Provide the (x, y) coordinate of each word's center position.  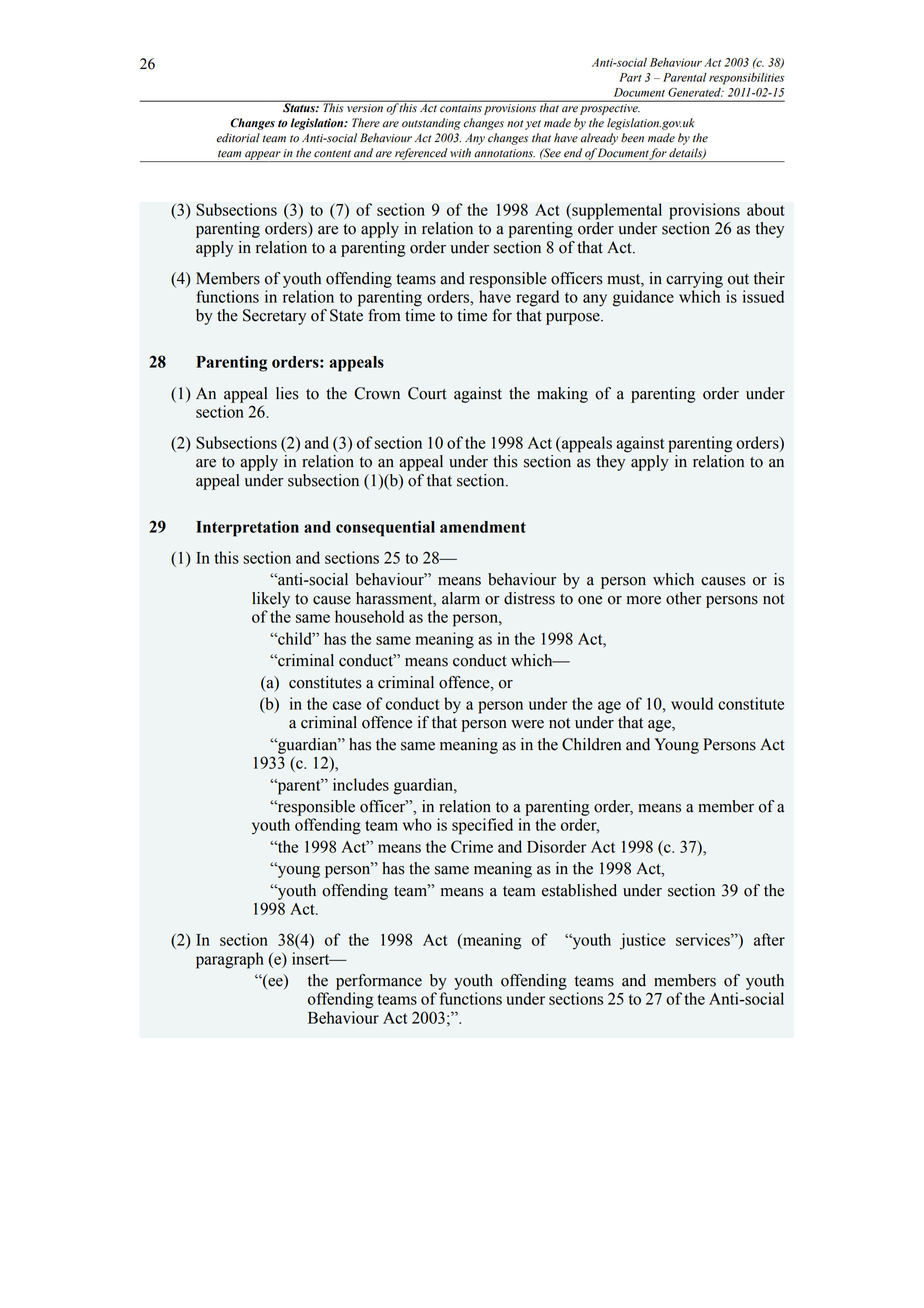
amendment (483, 527)
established (579, 890)
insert (312, 958)
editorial (238, 138)
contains (461, 108)
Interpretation (247, 528)
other (684, 598)
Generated (695, 92)
